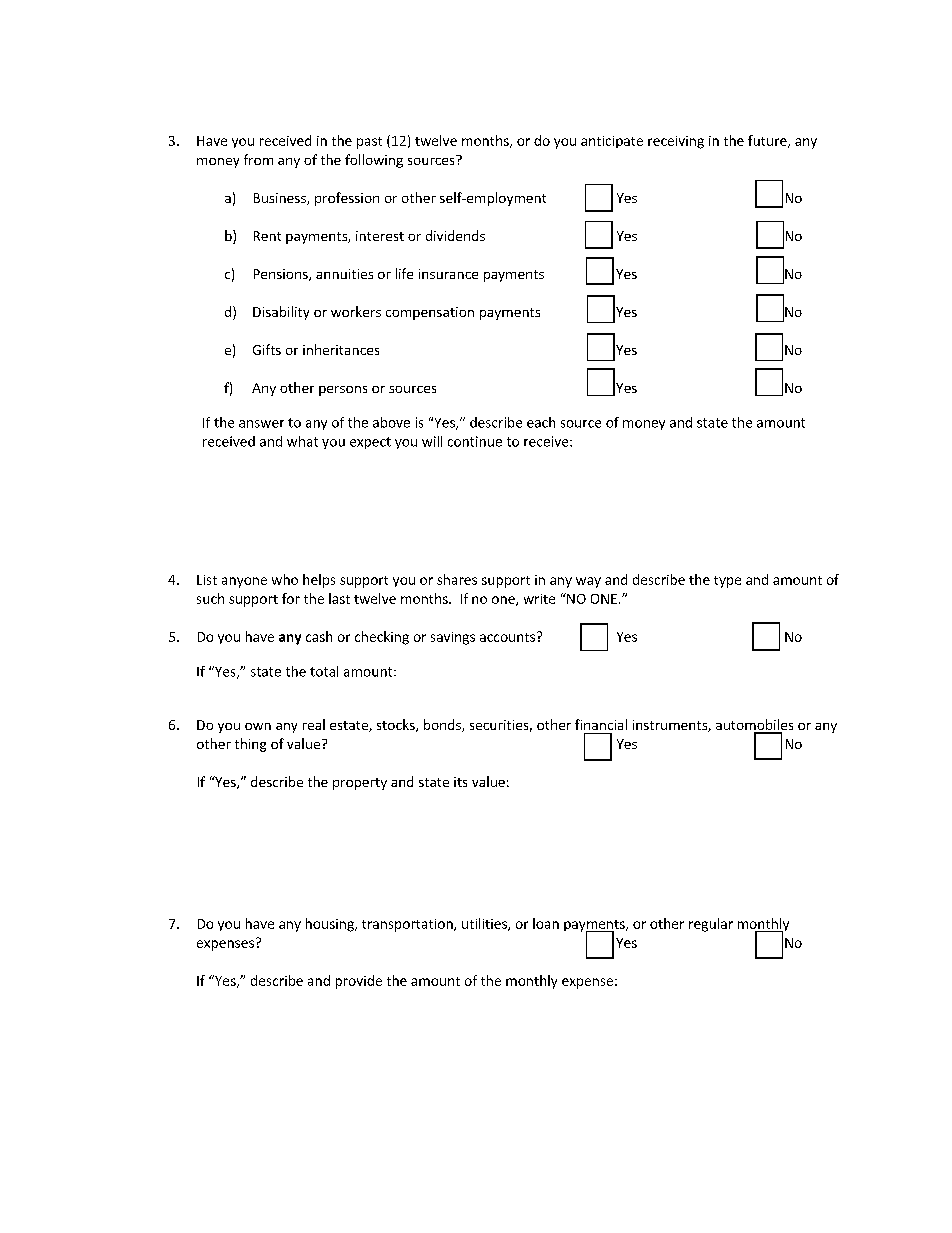 This document has height=1233, width=952. I want to click on from, so click(258, 159).
